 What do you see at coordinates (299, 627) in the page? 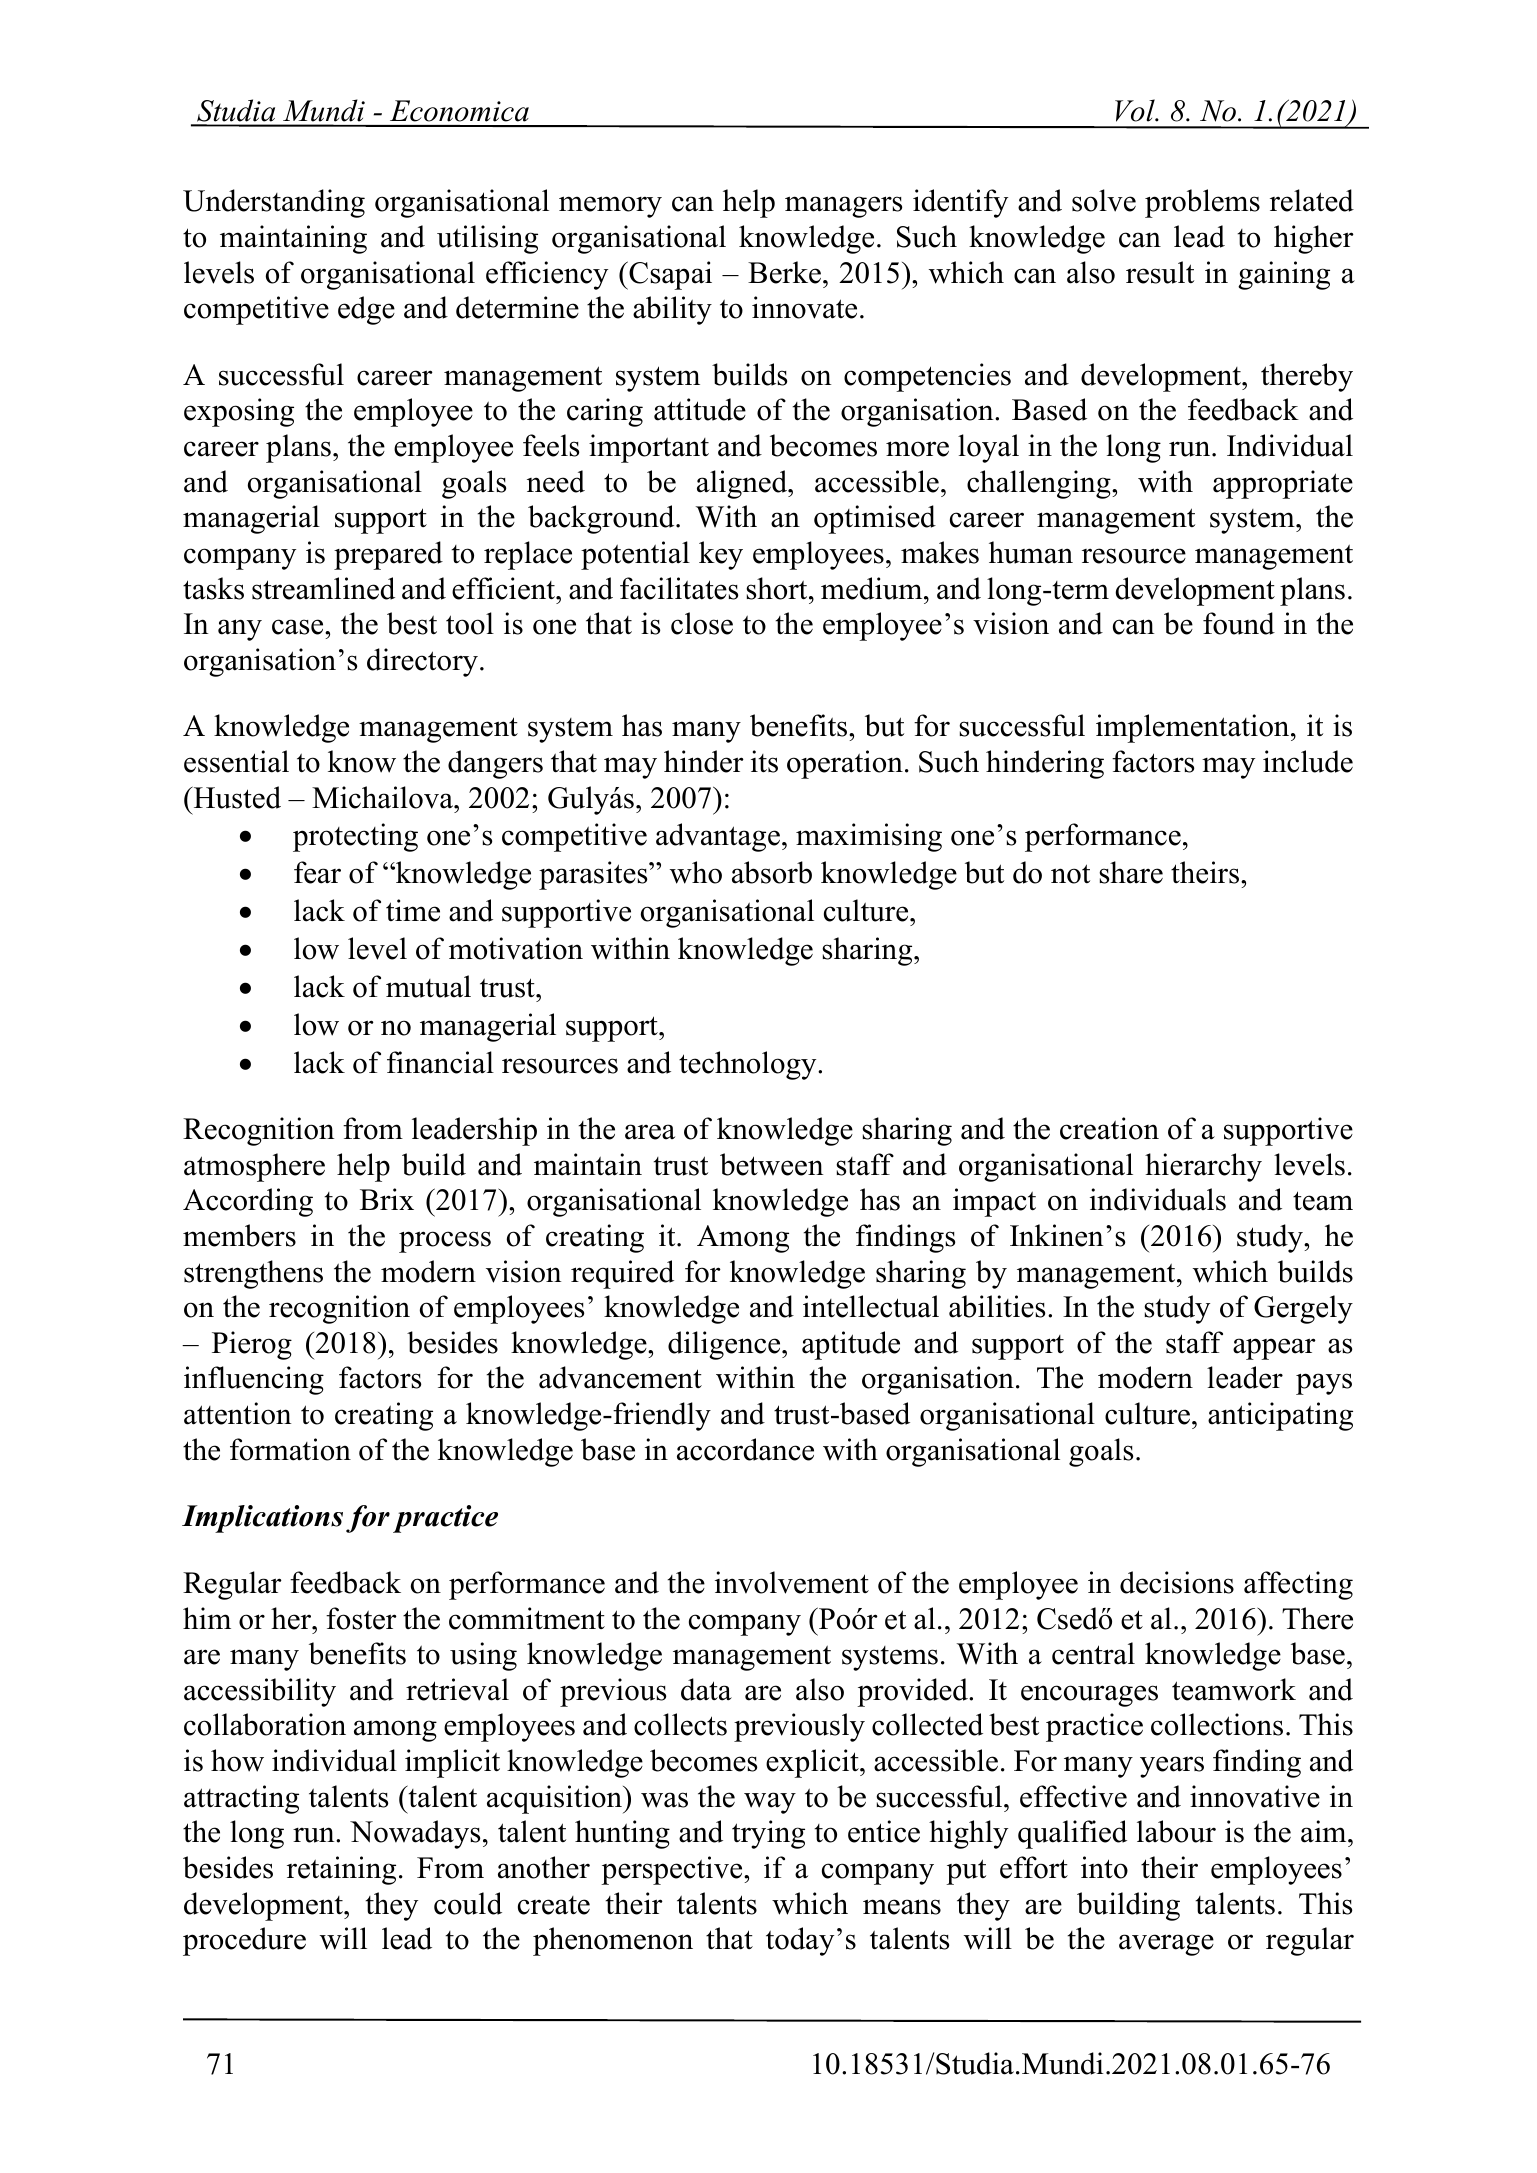
I see `case` at bounding box center [299, 627].
